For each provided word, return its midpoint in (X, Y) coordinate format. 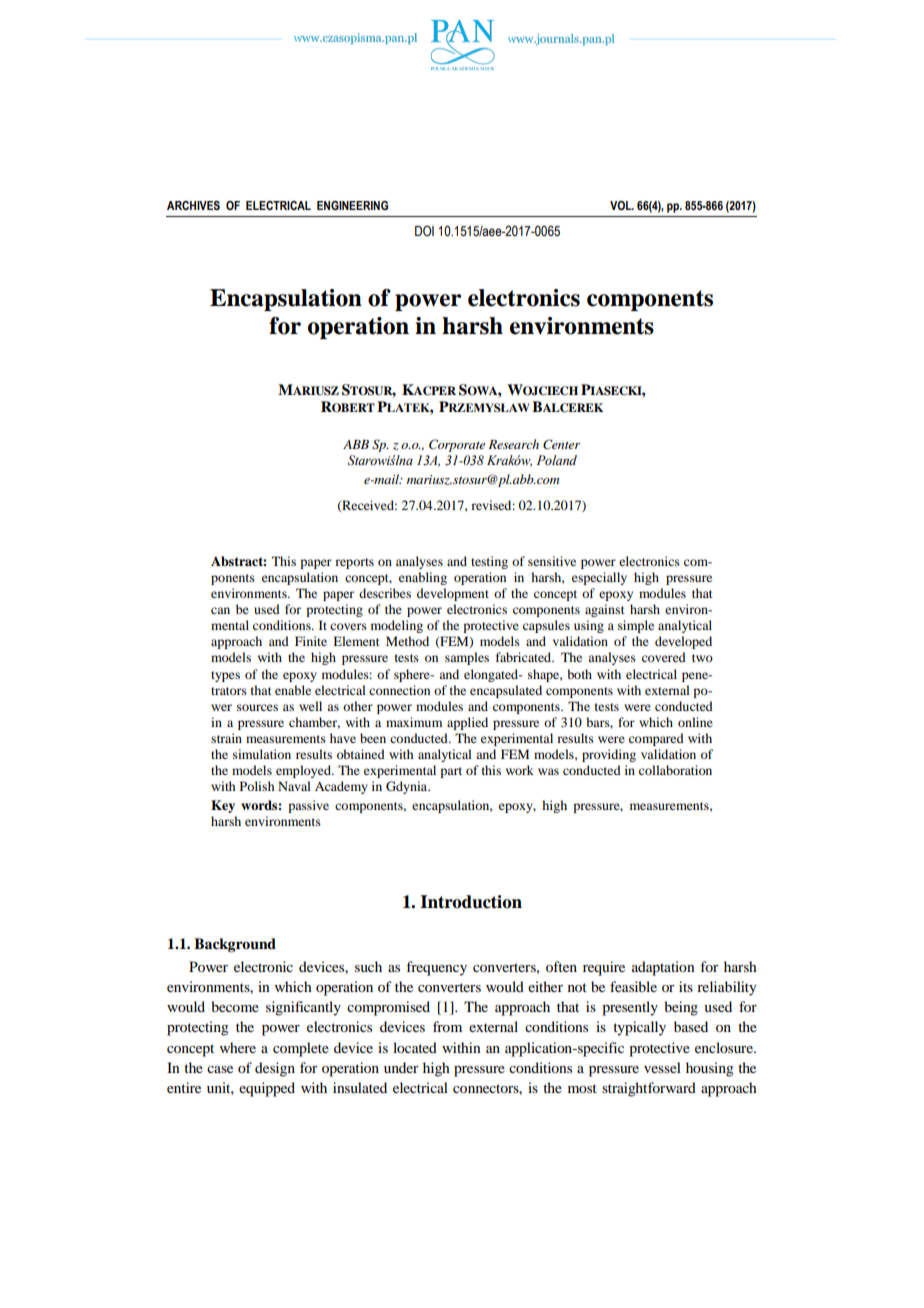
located (415, 1047)
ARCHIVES (193, 205)
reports (354, 563)
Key (223, 806)
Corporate (457, 445)
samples (467, 658)
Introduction (471, 902)
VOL (622, 205)
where (238, 1047)
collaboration (675, 770)
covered (664, 657)
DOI (424, 231)
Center (561, 444)
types (225, 676)
